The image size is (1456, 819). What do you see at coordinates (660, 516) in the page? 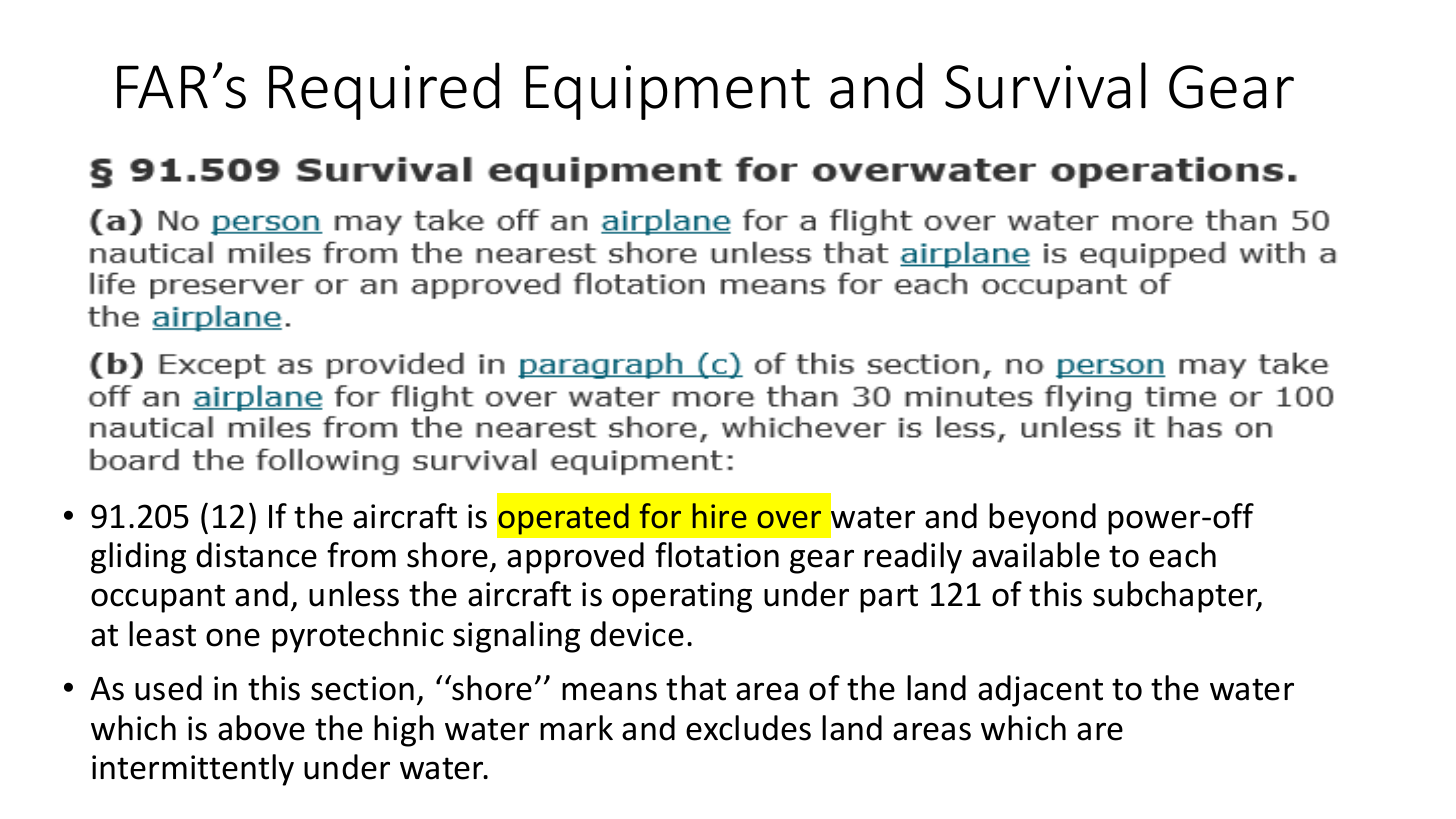
I see `for` at bounding box center [660, 516].
